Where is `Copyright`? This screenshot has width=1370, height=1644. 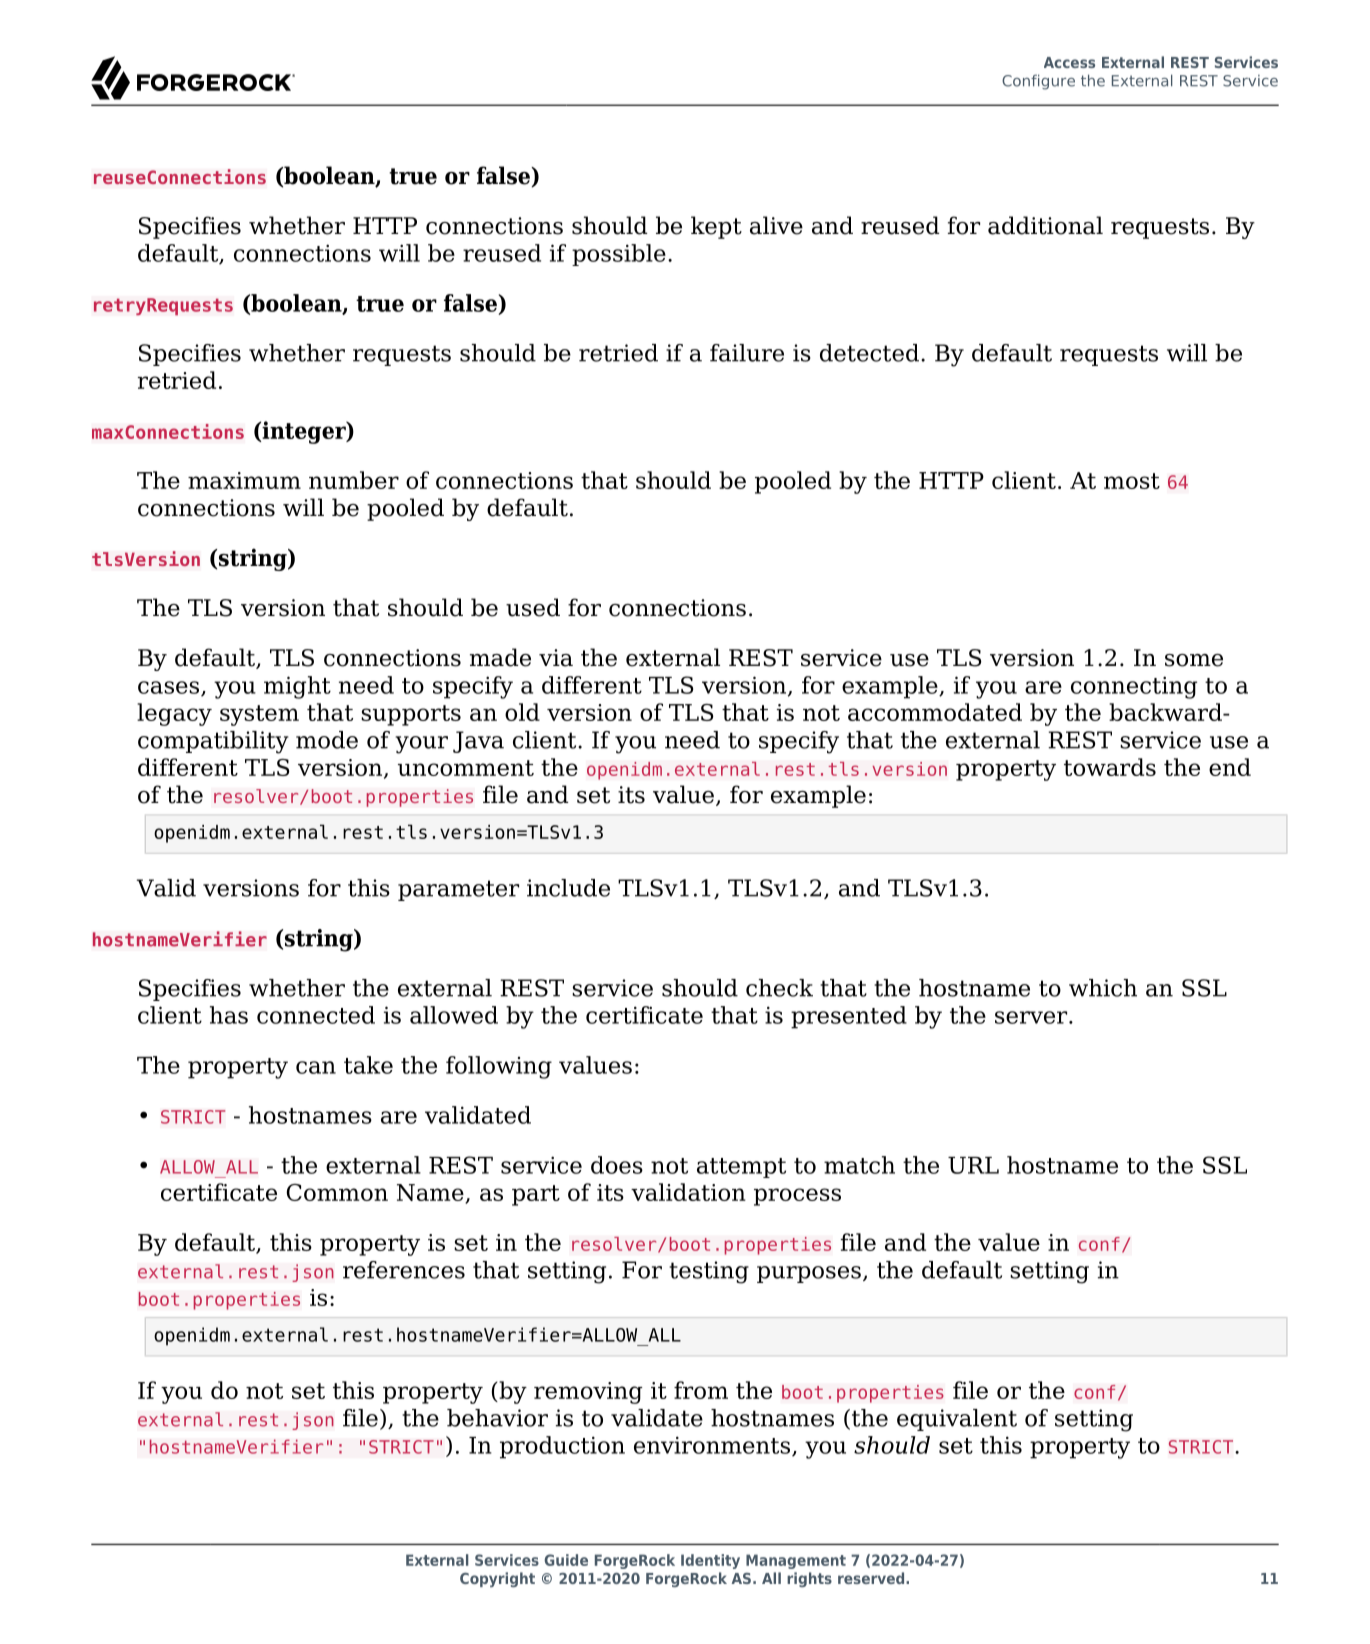 Copyright is located at coordinates (497, 1579).
